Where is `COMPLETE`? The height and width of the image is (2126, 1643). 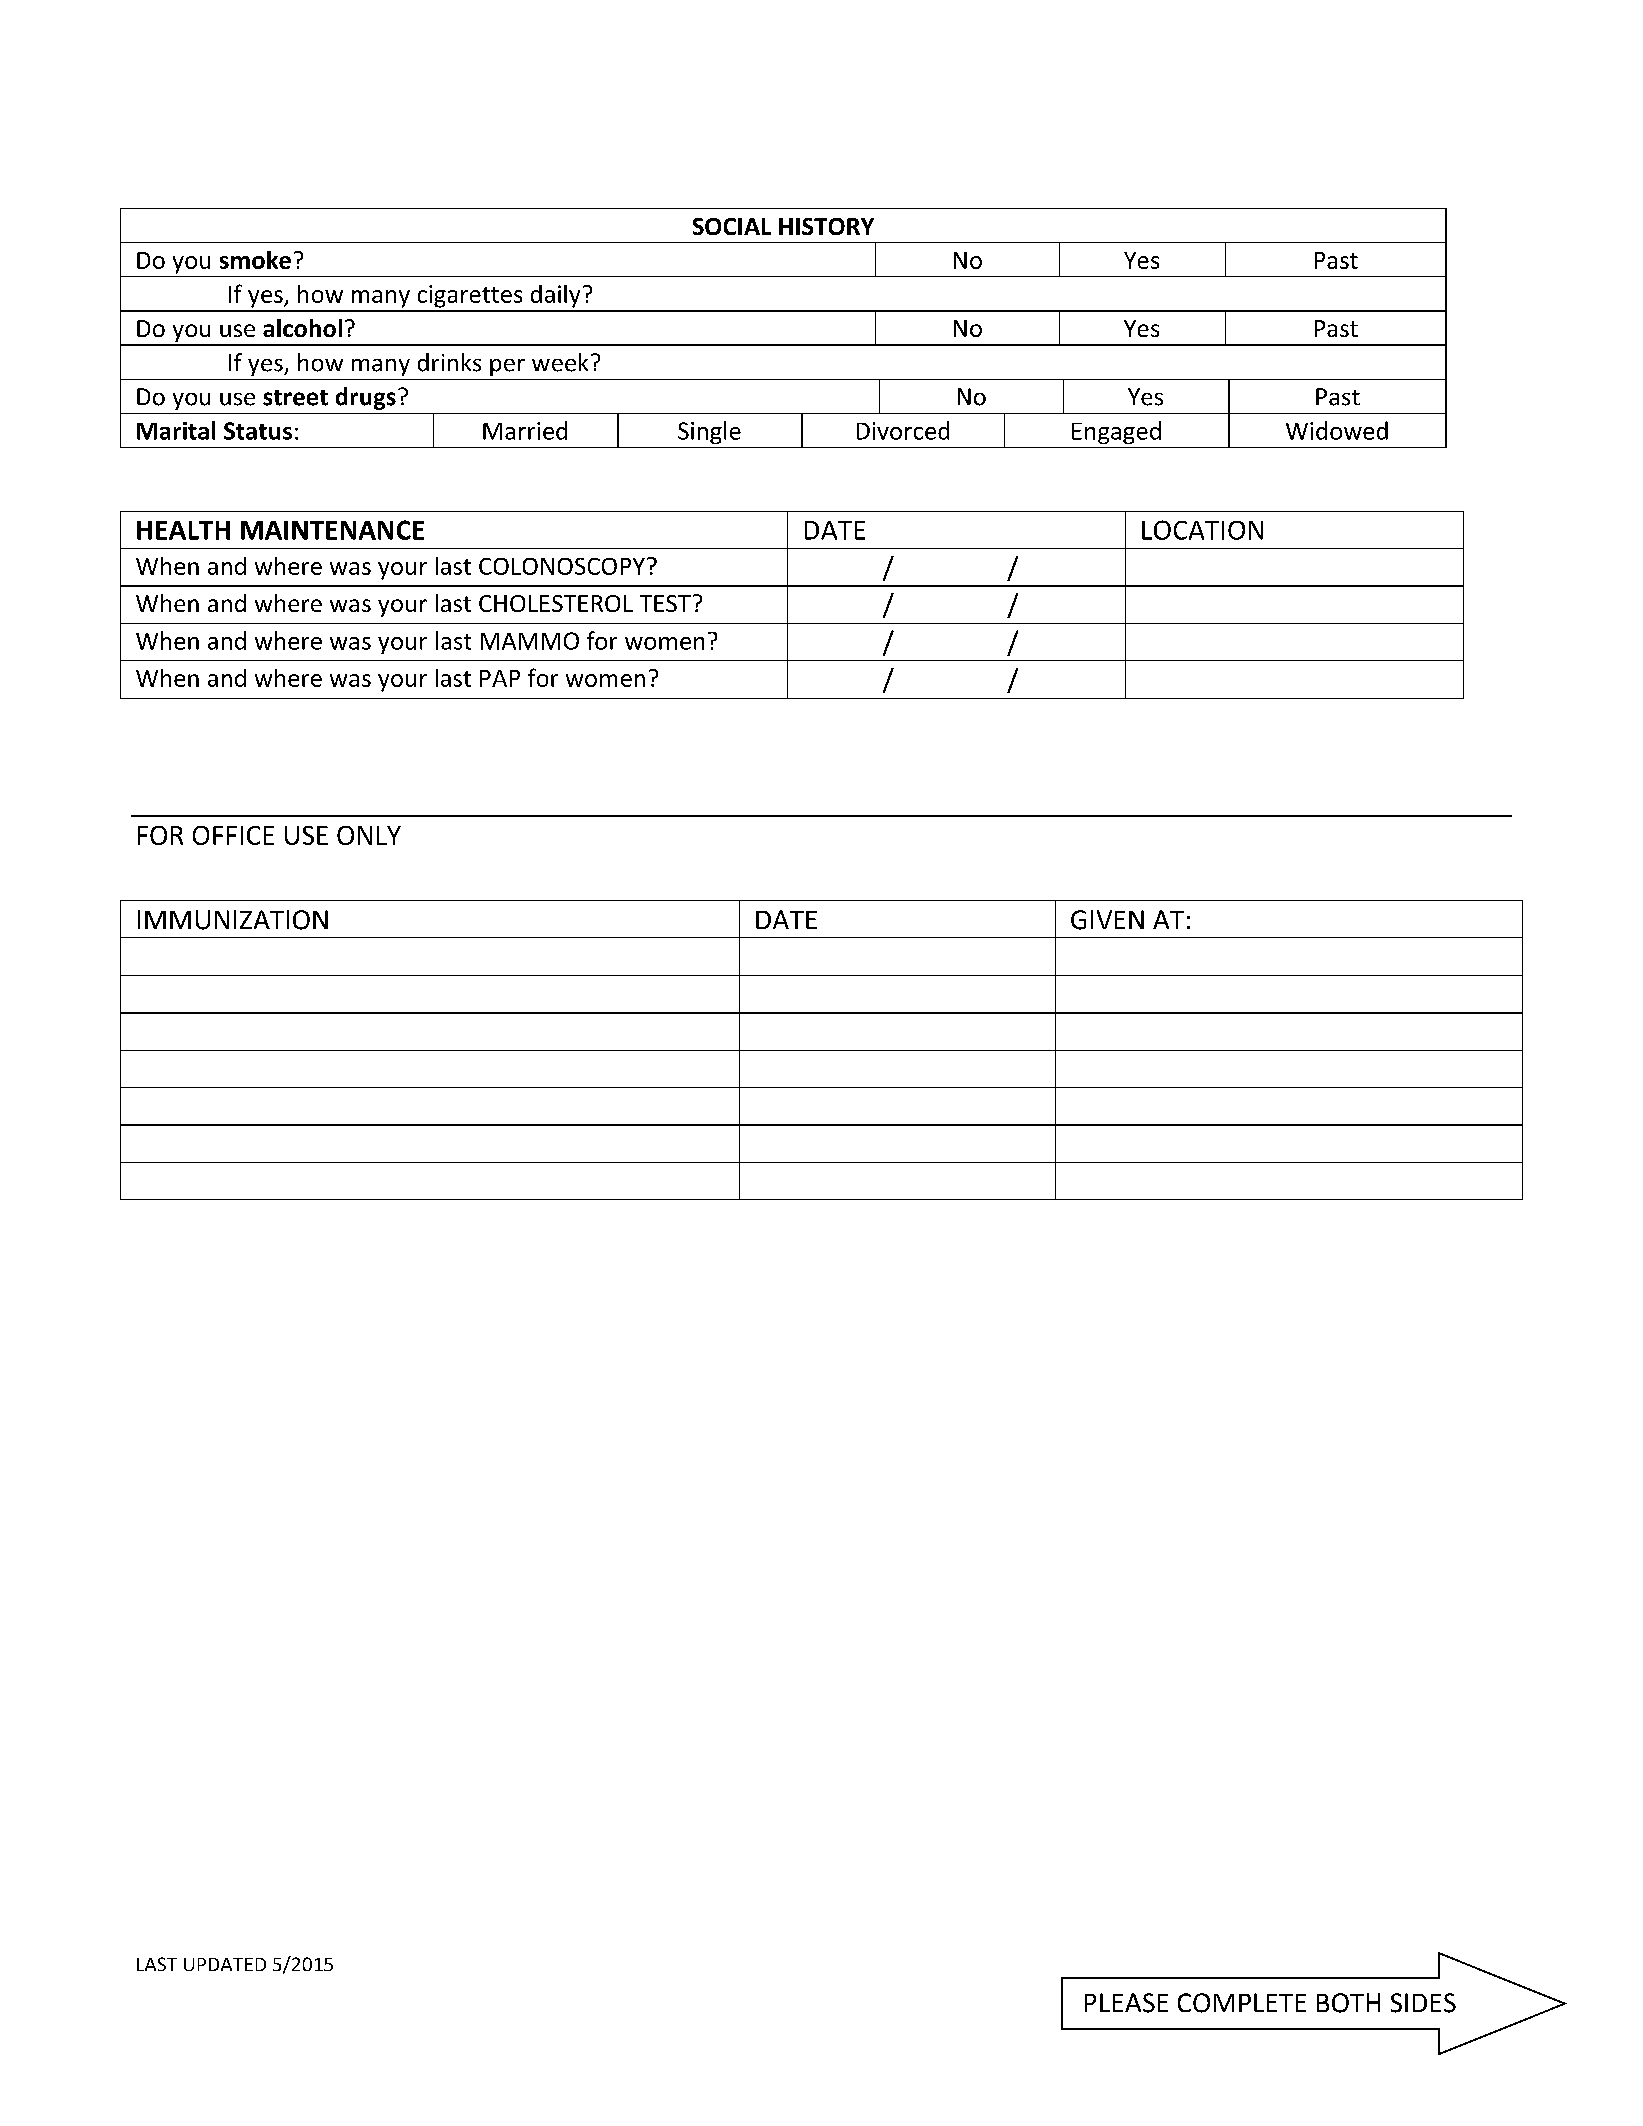 COMPLETE is located at coordinates (1242, 2003).
